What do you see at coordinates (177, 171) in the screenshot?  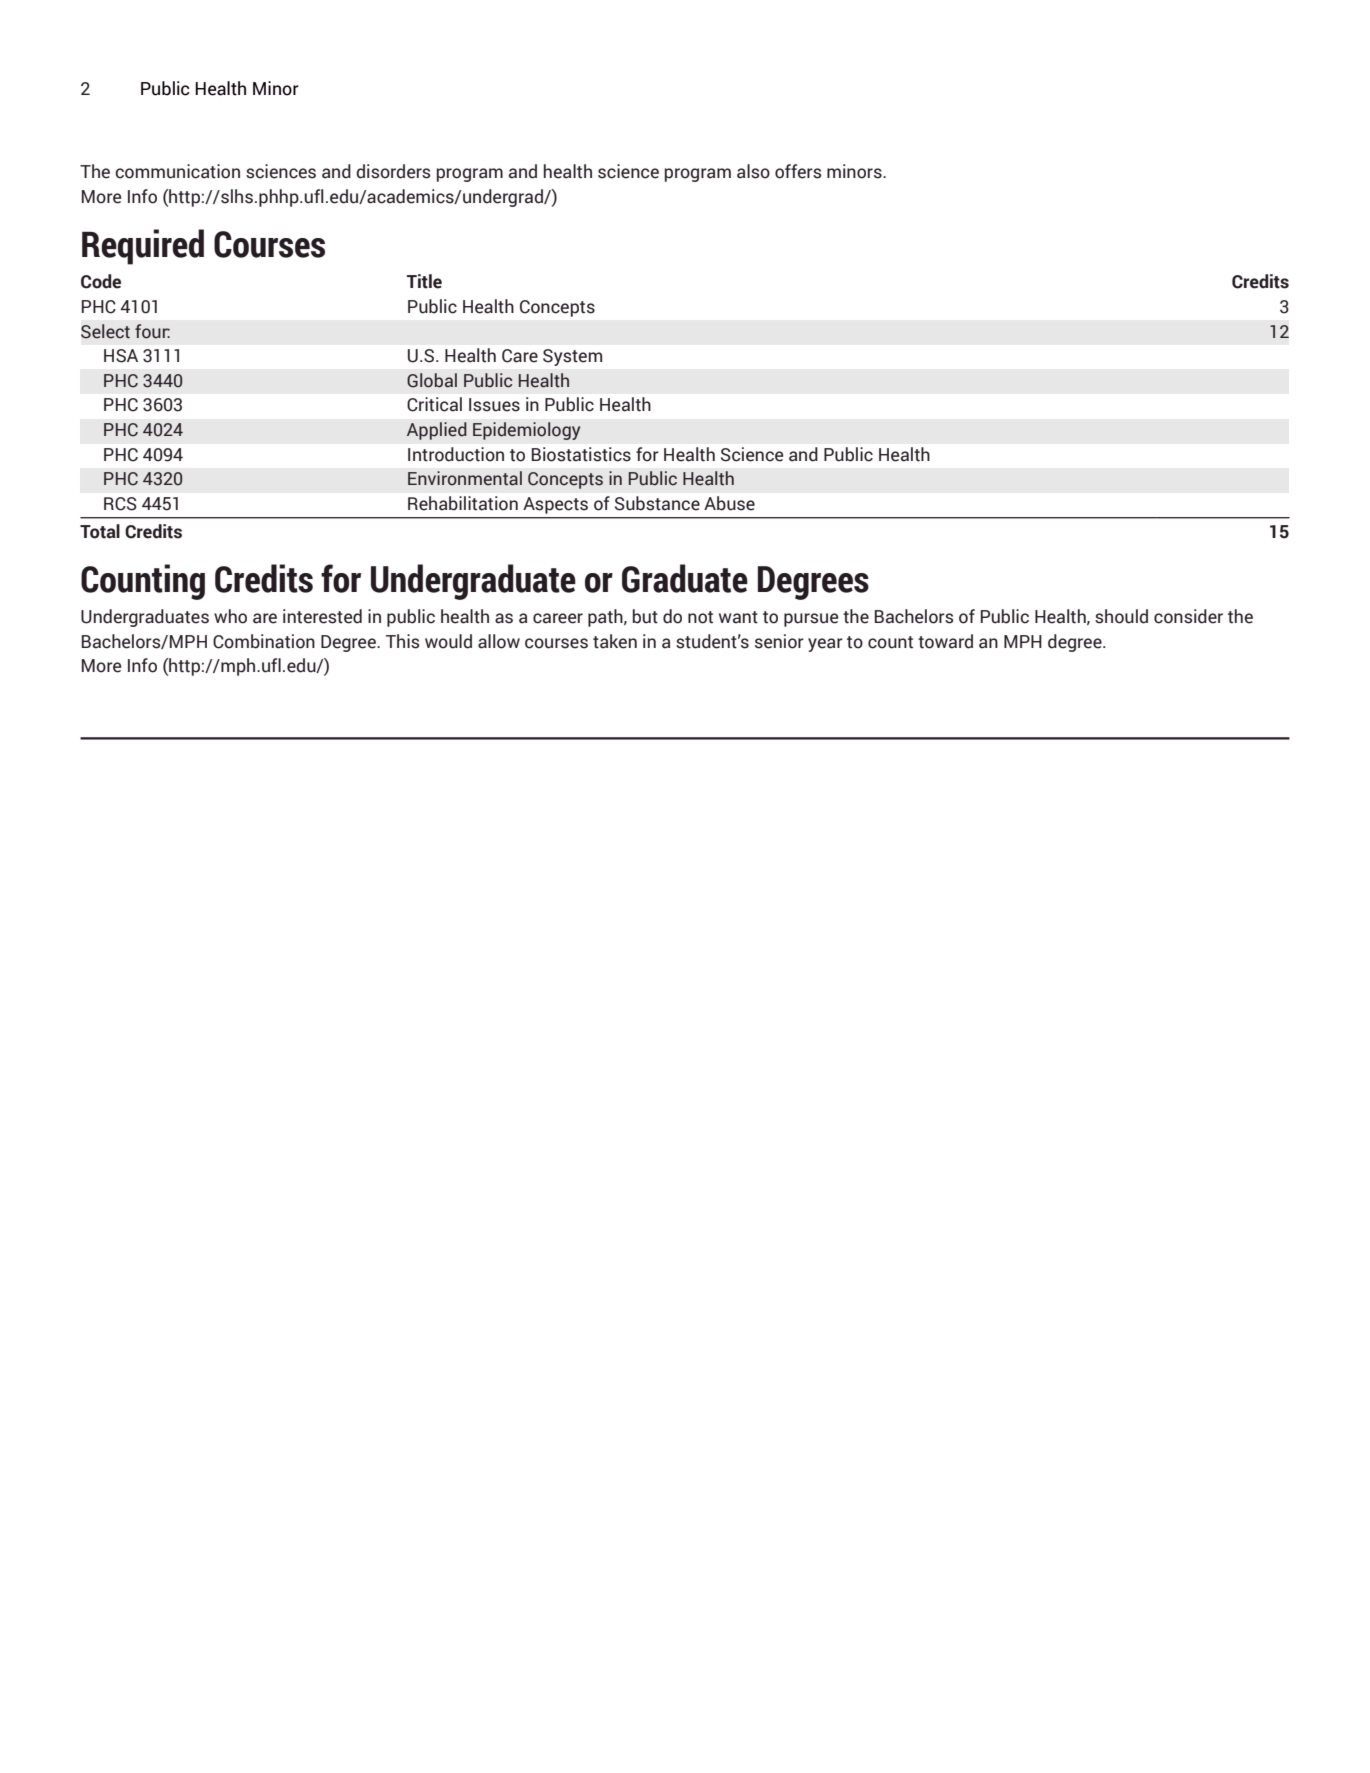 I see `communication` at bounding box center [177, 171].
